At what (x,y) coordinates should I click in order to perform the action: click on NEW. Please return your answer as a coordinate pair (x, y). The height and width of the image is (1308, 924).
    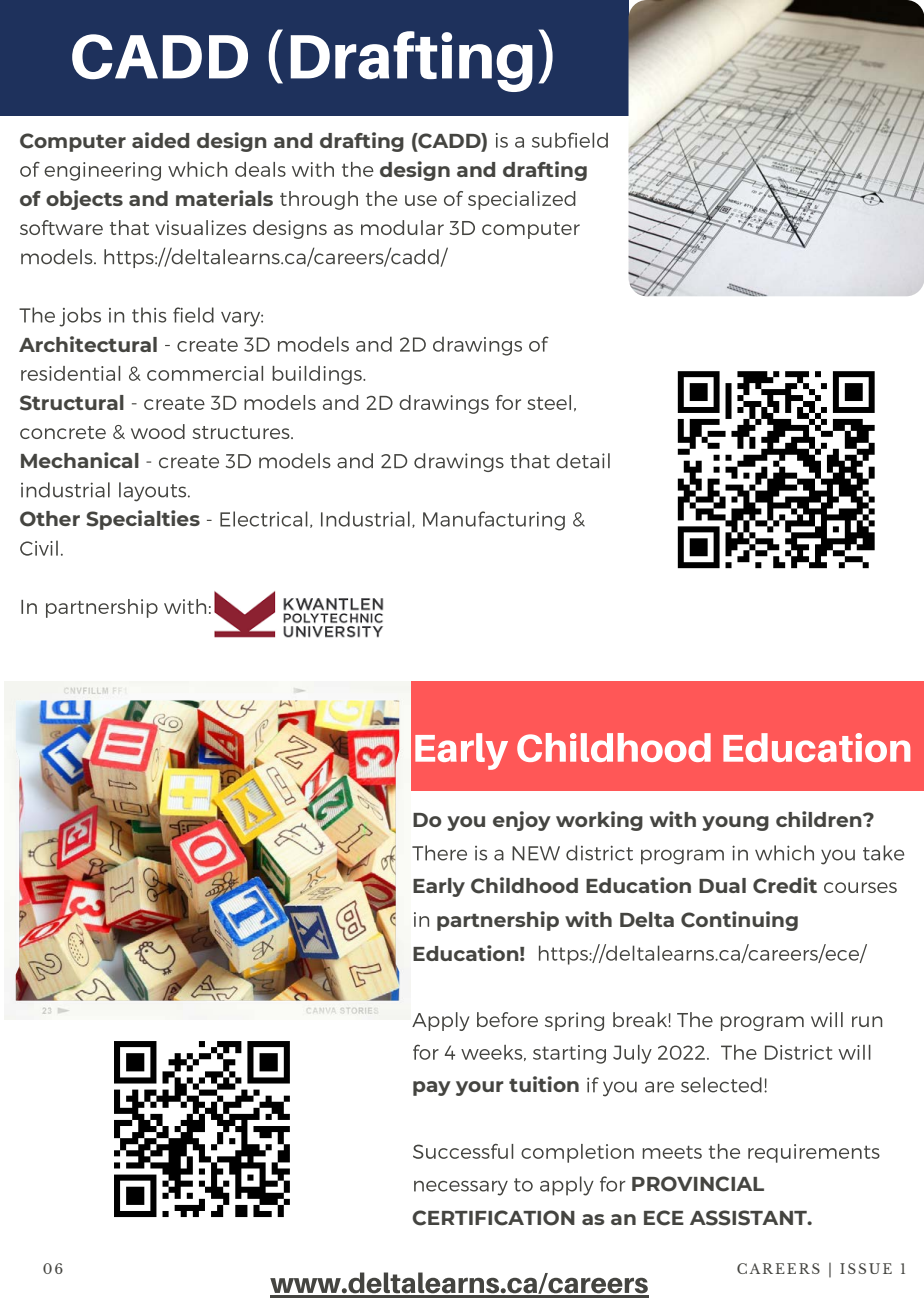
    Looking at the image, I should click on (536, 853).
